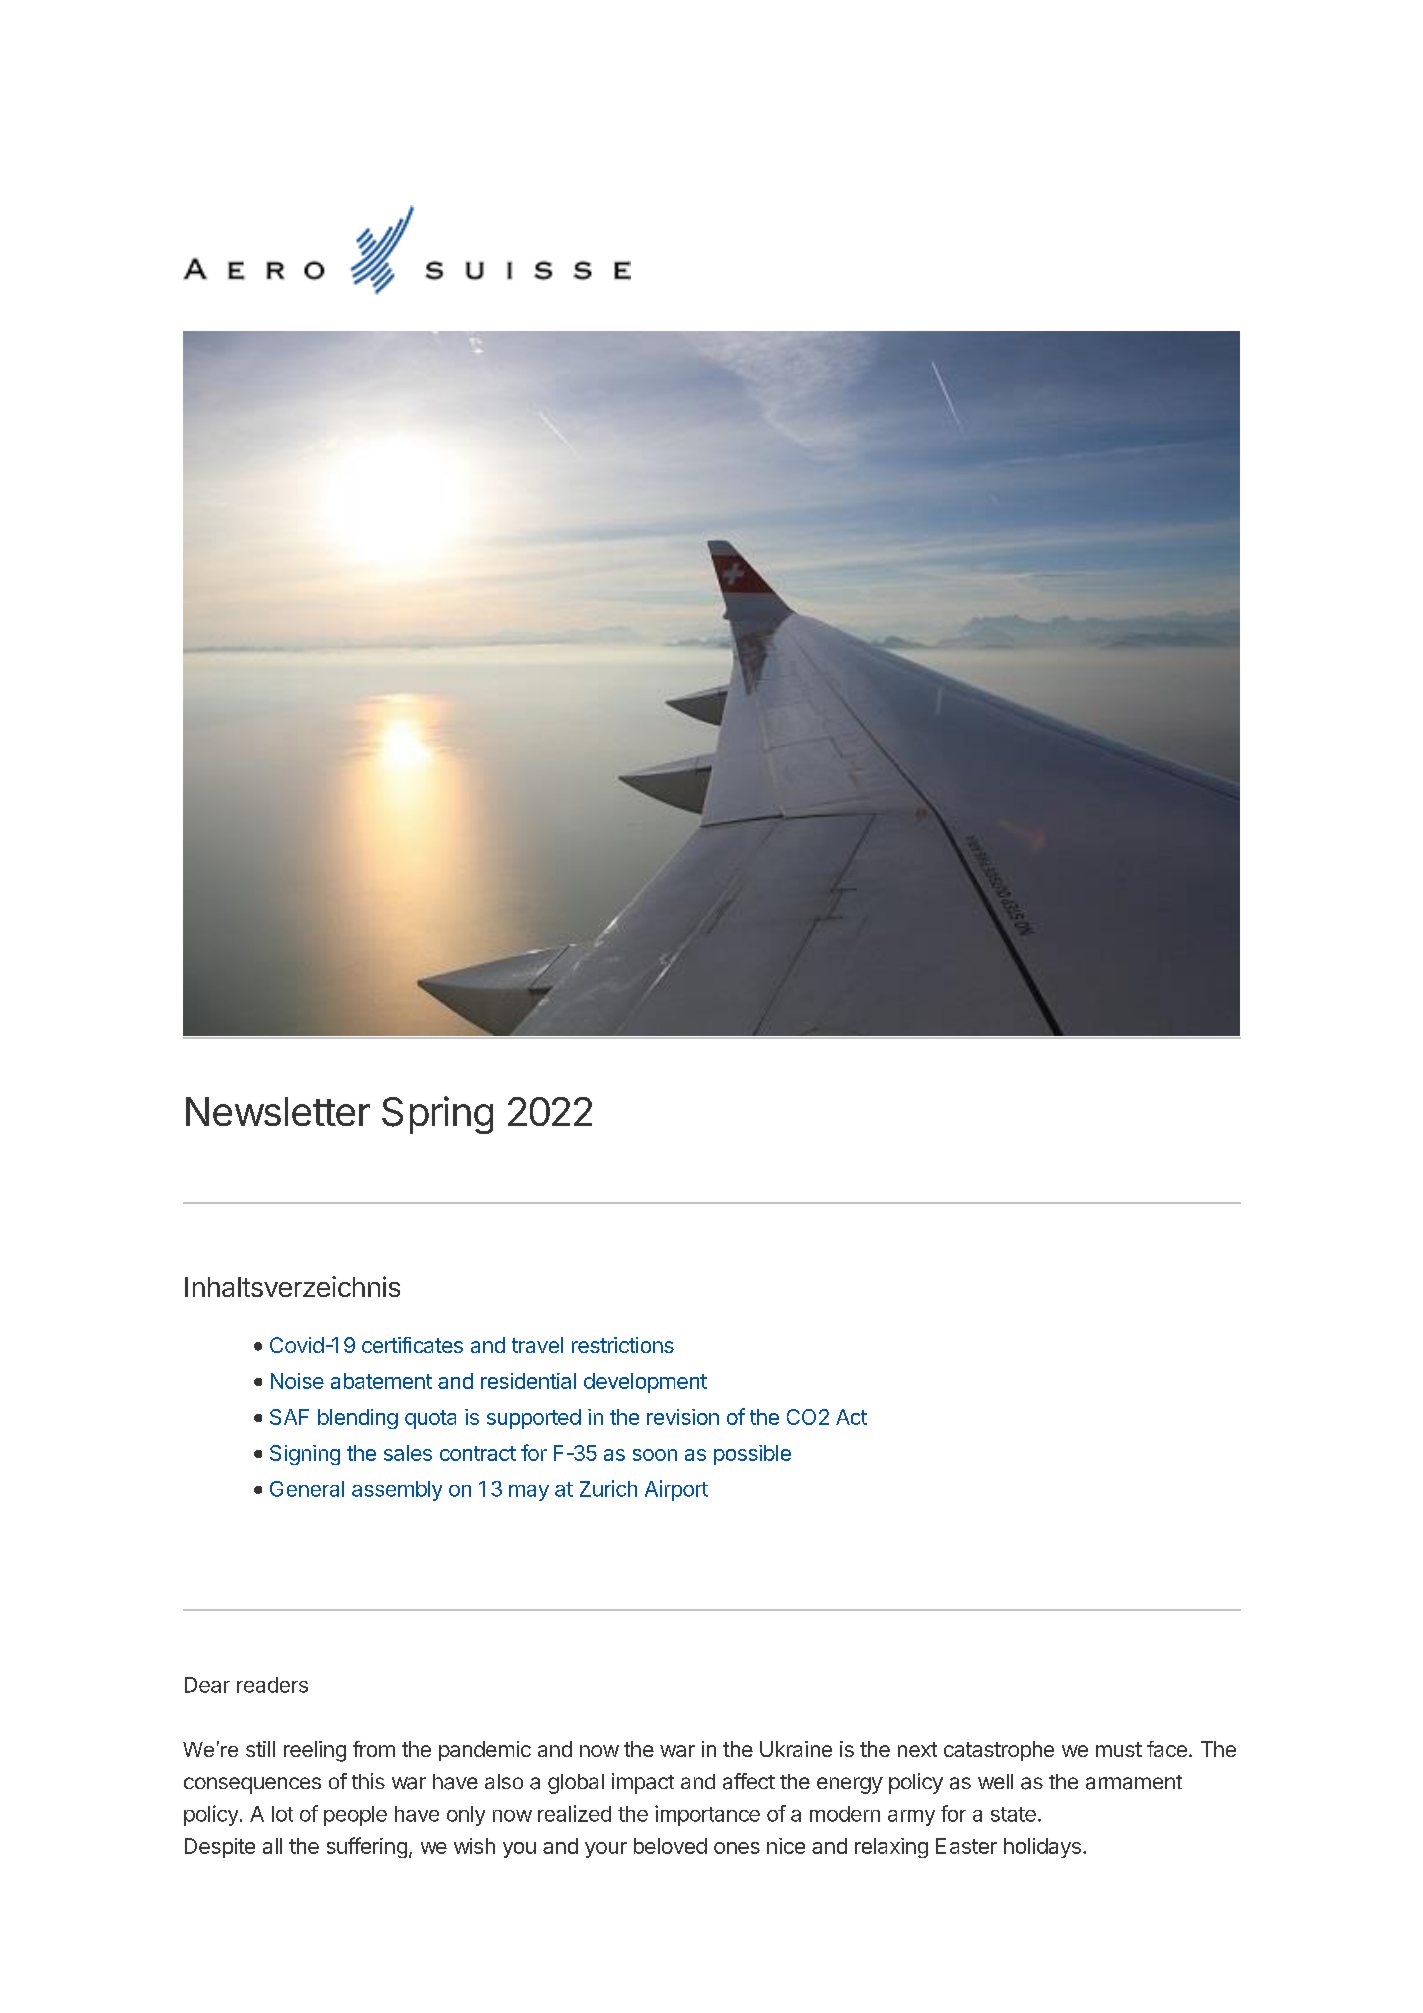 The height and width of the screenshot is (2013, 1423). What do you see at coordinates (537, 1345) in the screenshot?
I see `travel` at bounding box center [537, 1345].
